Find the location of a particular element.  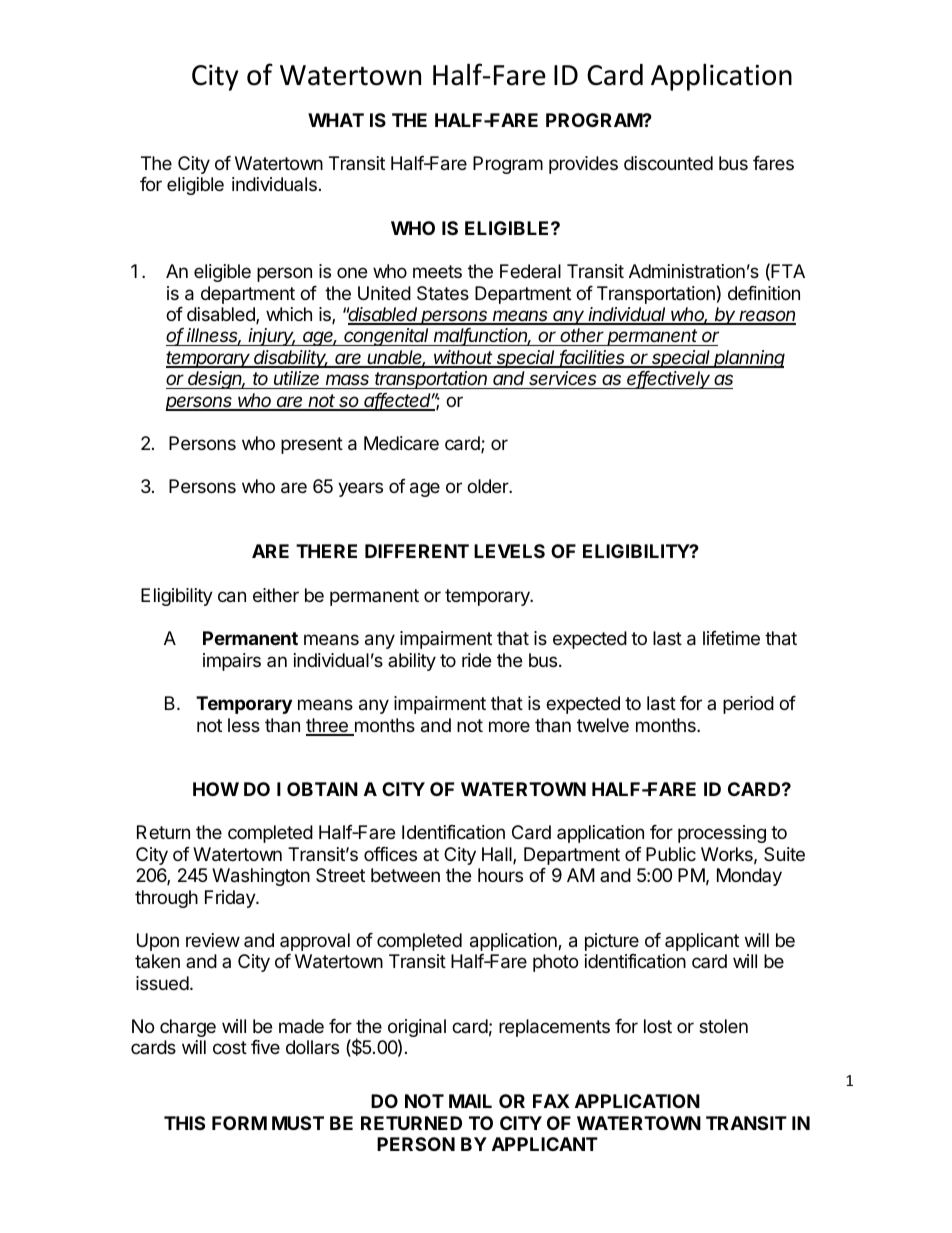

MAIL is located at coordinates (470, 1101).
